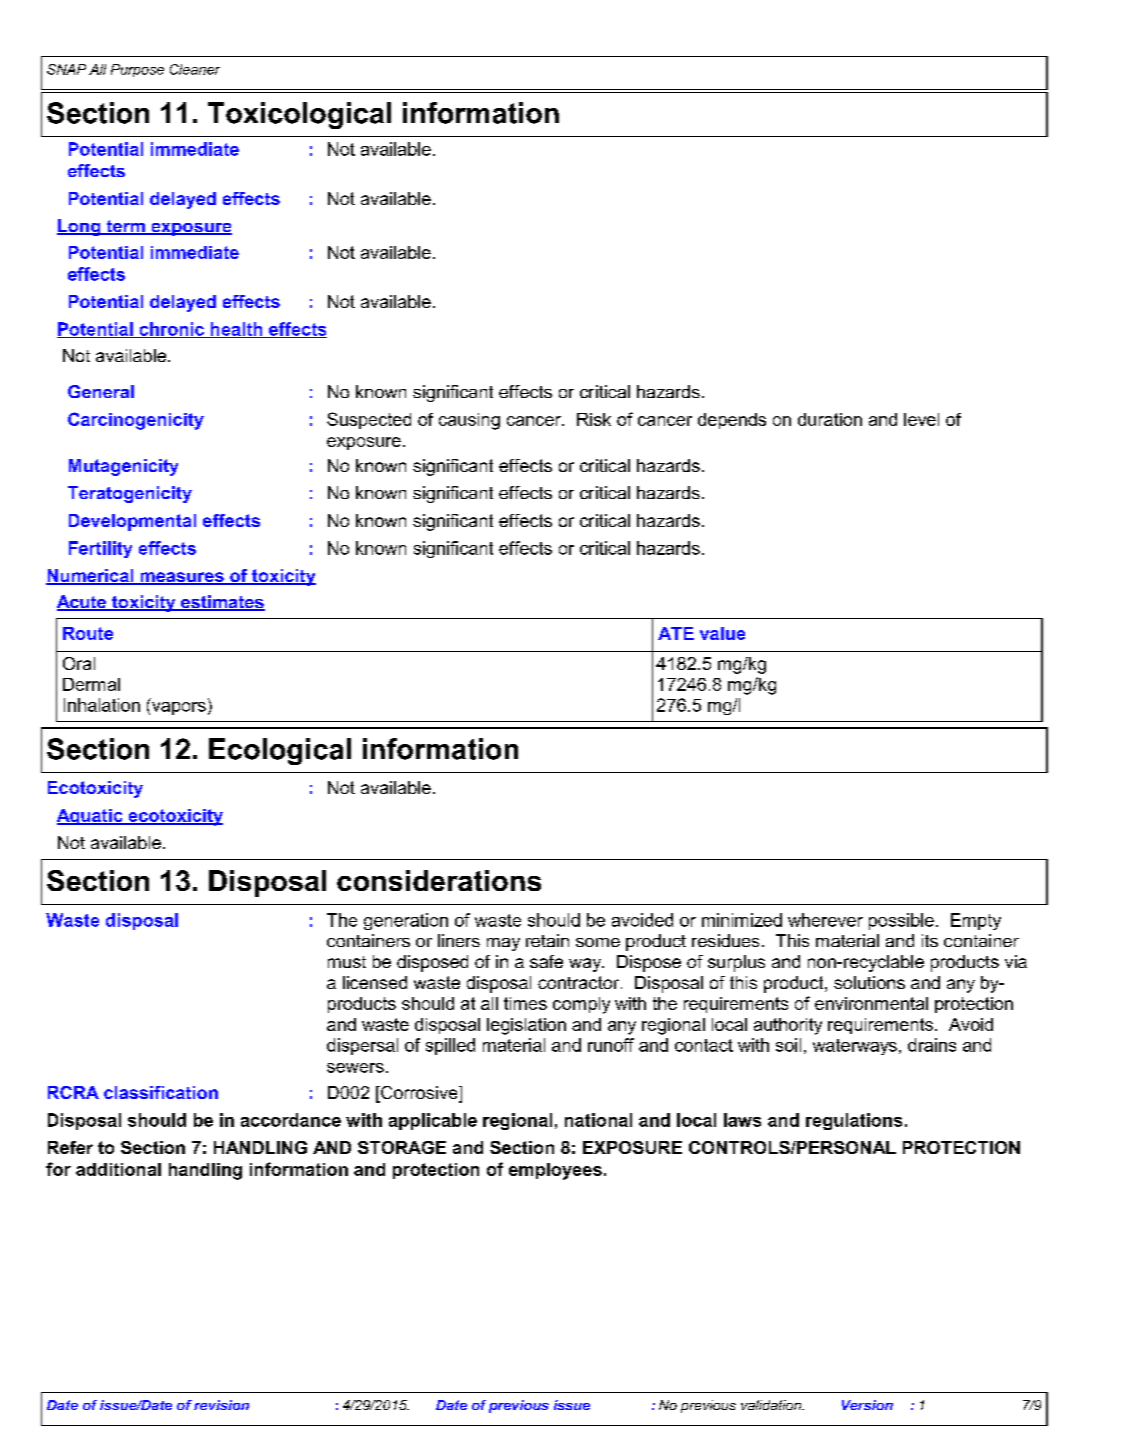 Image resolution: width=1122 pixels, height=1452 pixels. Describe the element at coordinates (195, 69) in the screenshot. I see `Cleaner` at that location.
